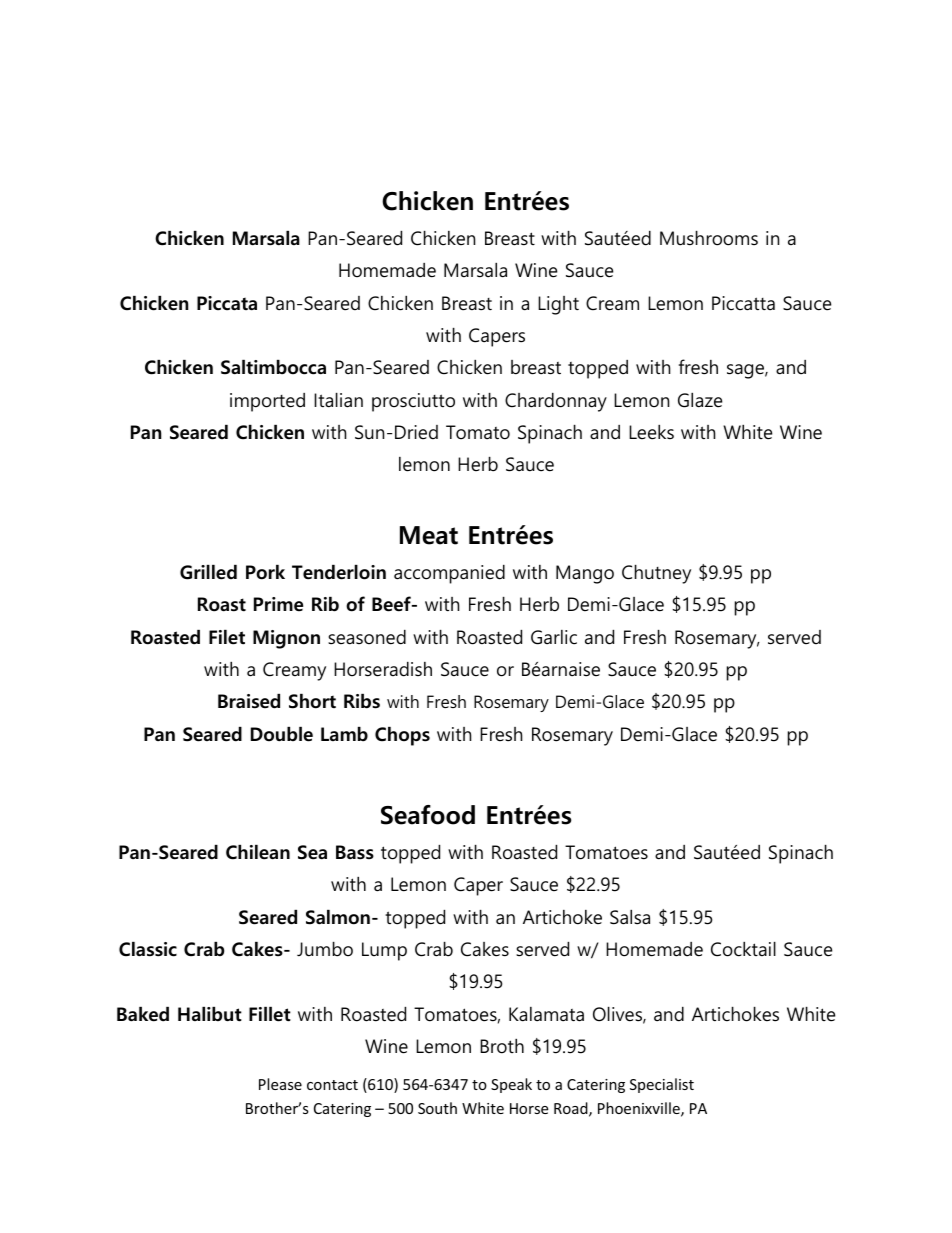 The image size is (952, 1233). Describe the element at coordinates (630, 917) in the page. I see `Salsa` at that location.
